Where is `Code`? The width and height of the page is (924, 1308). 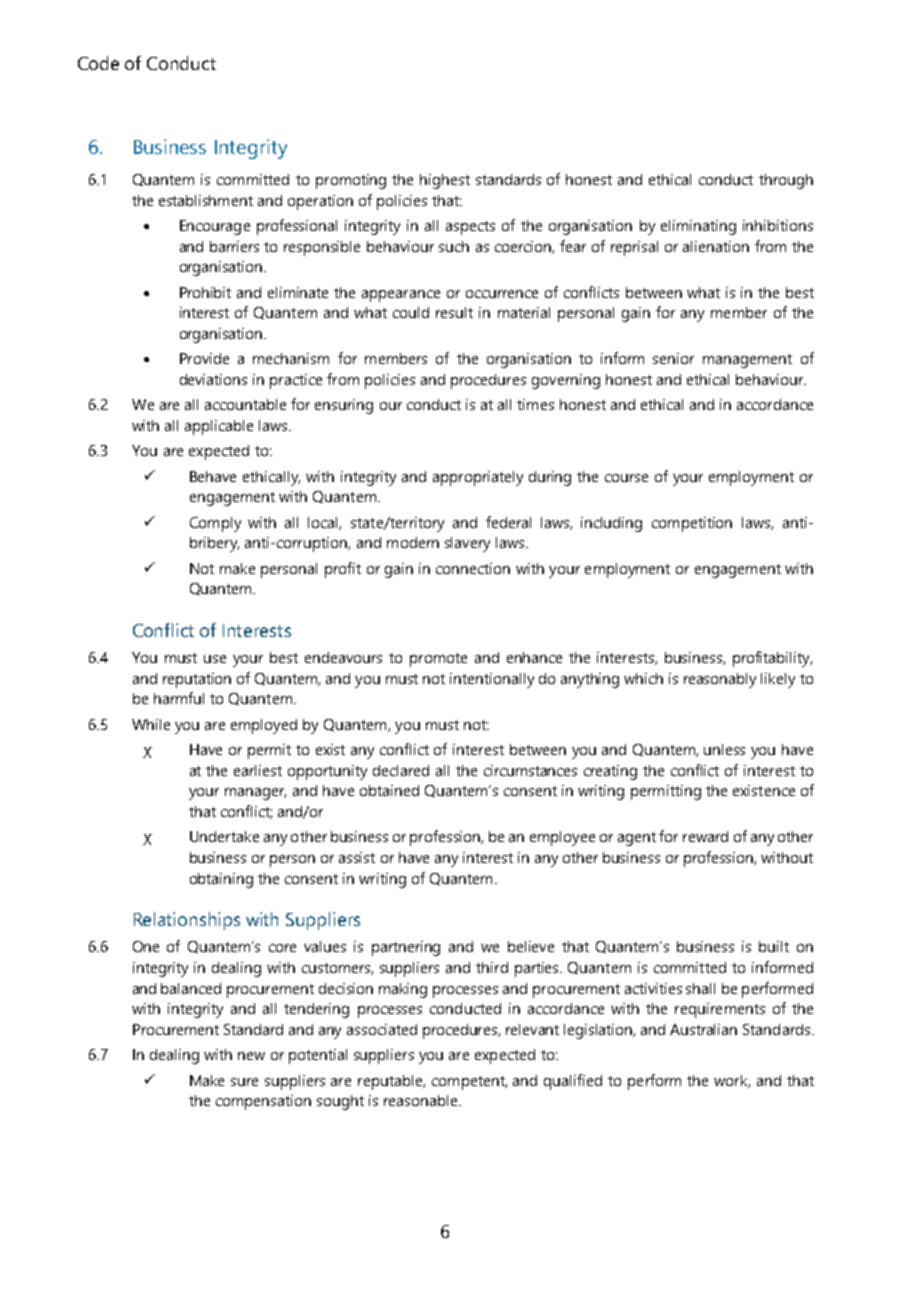 Code is located at coordinates (98, 63).
